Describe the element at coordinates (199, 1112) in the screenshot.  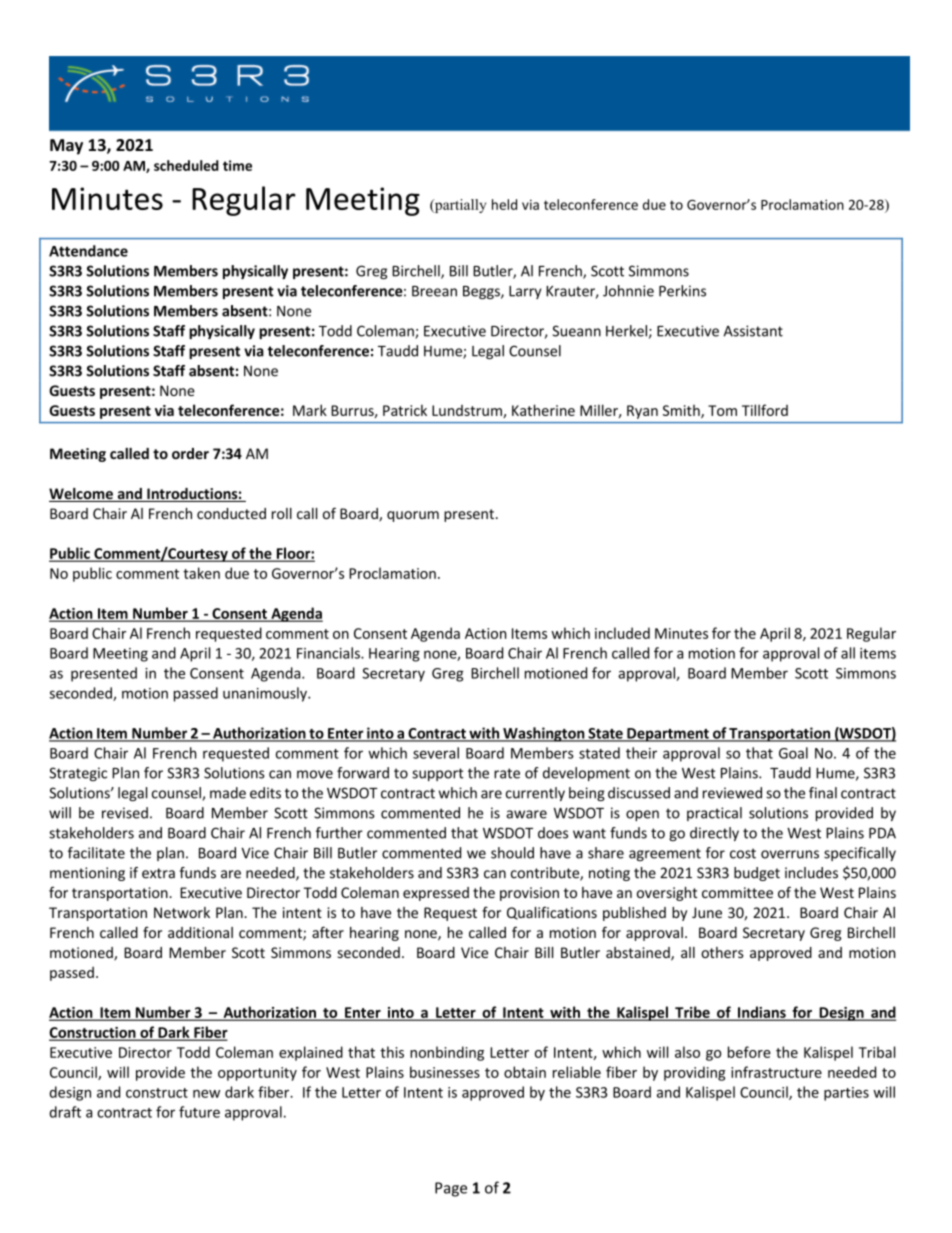
I see `future` at that location.
